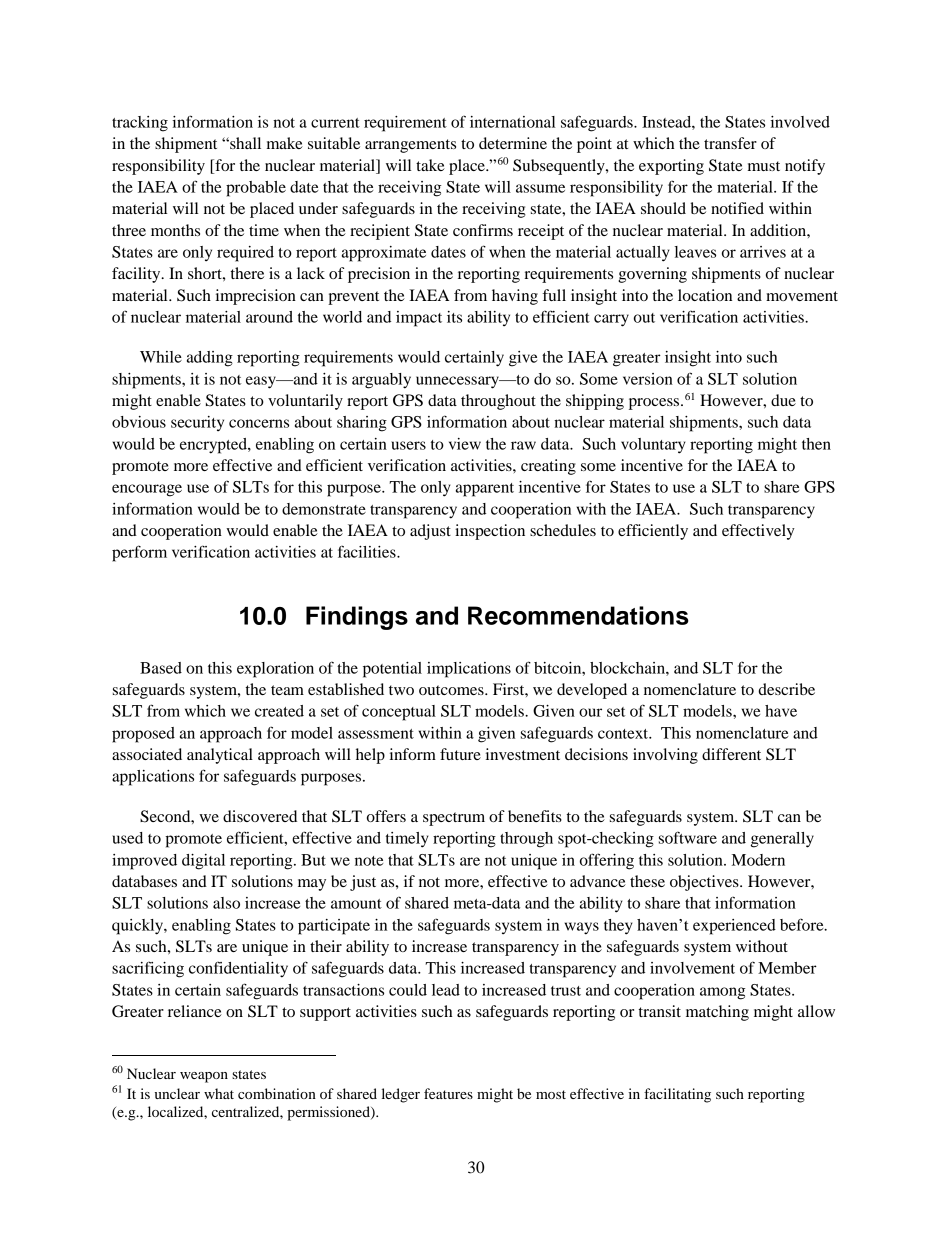  What do you see at coordinates (204, 1077) in the document?
I see `weapon` at bounding box center [204, 1077].
